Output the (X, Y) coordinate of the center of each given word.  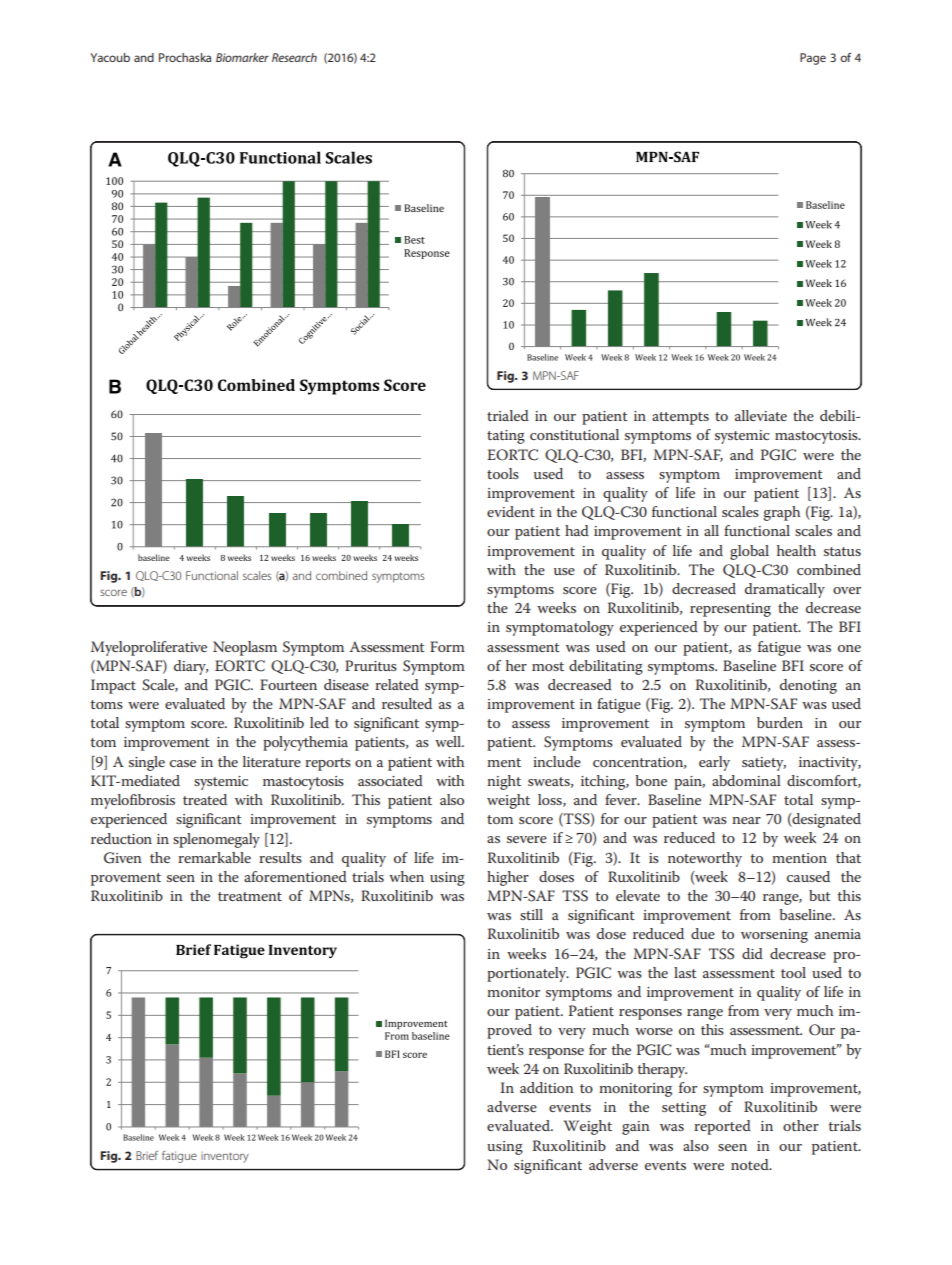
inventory (225, 1157)
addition (547, 1087)
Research (294, 57)
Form (447, 646)
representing (730, 610)
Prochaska (185, 57)
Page (813, 59)
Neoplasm (245, 648)
